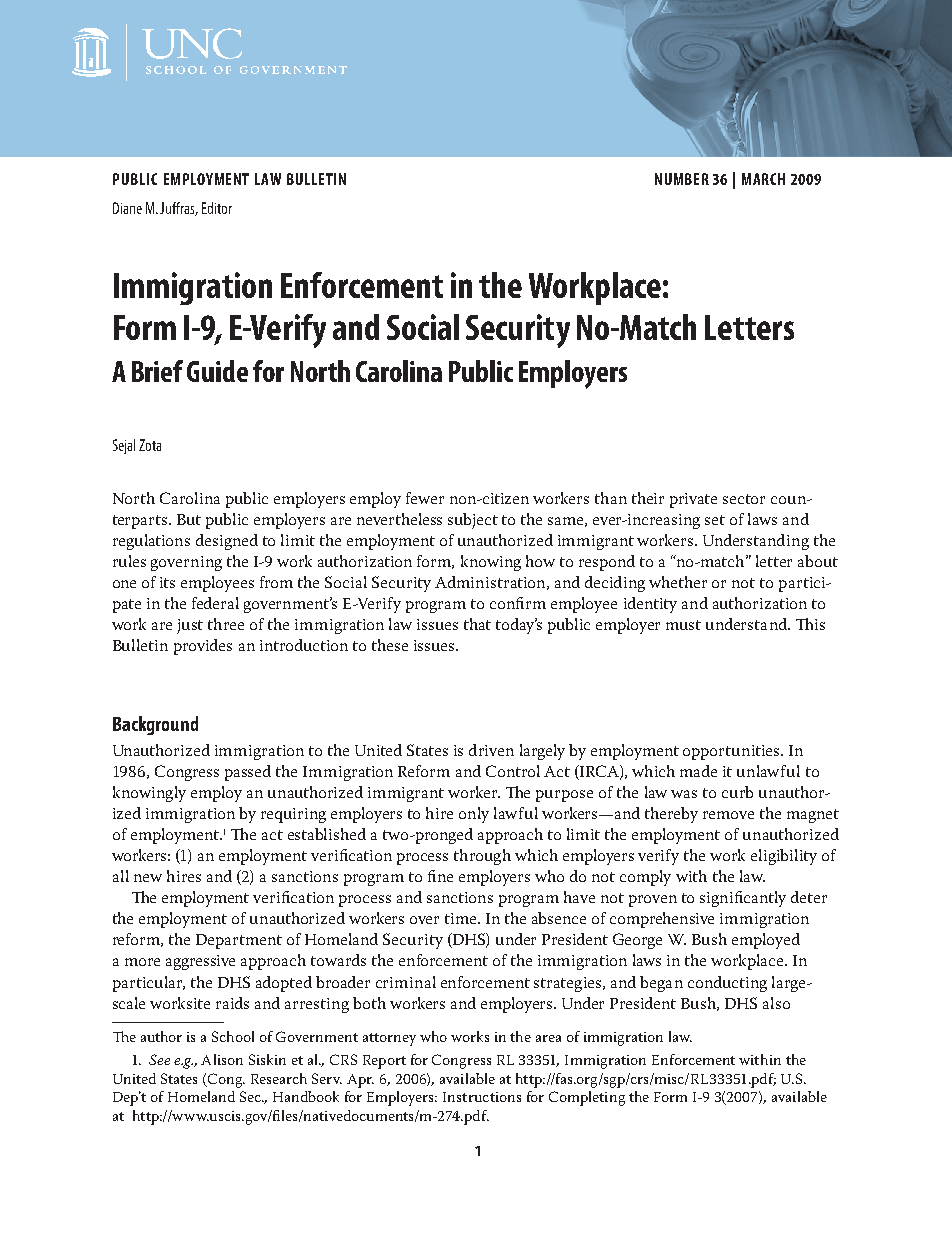  What do you see at coordinates (203, 647) in the screenshot?
I see `provides` at bounding box center [203, 647].
